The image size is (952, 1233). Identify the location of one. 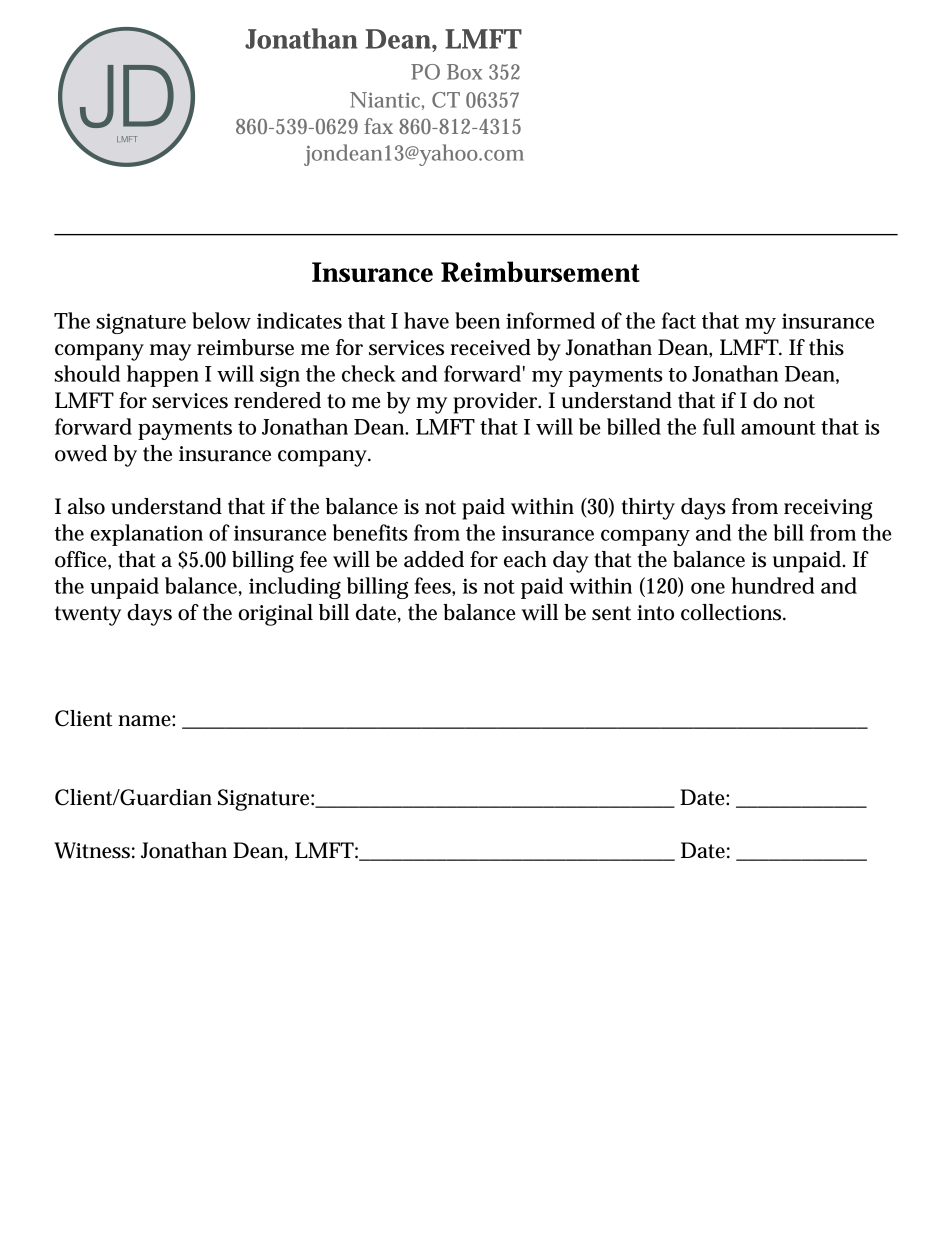
(708, 588).
